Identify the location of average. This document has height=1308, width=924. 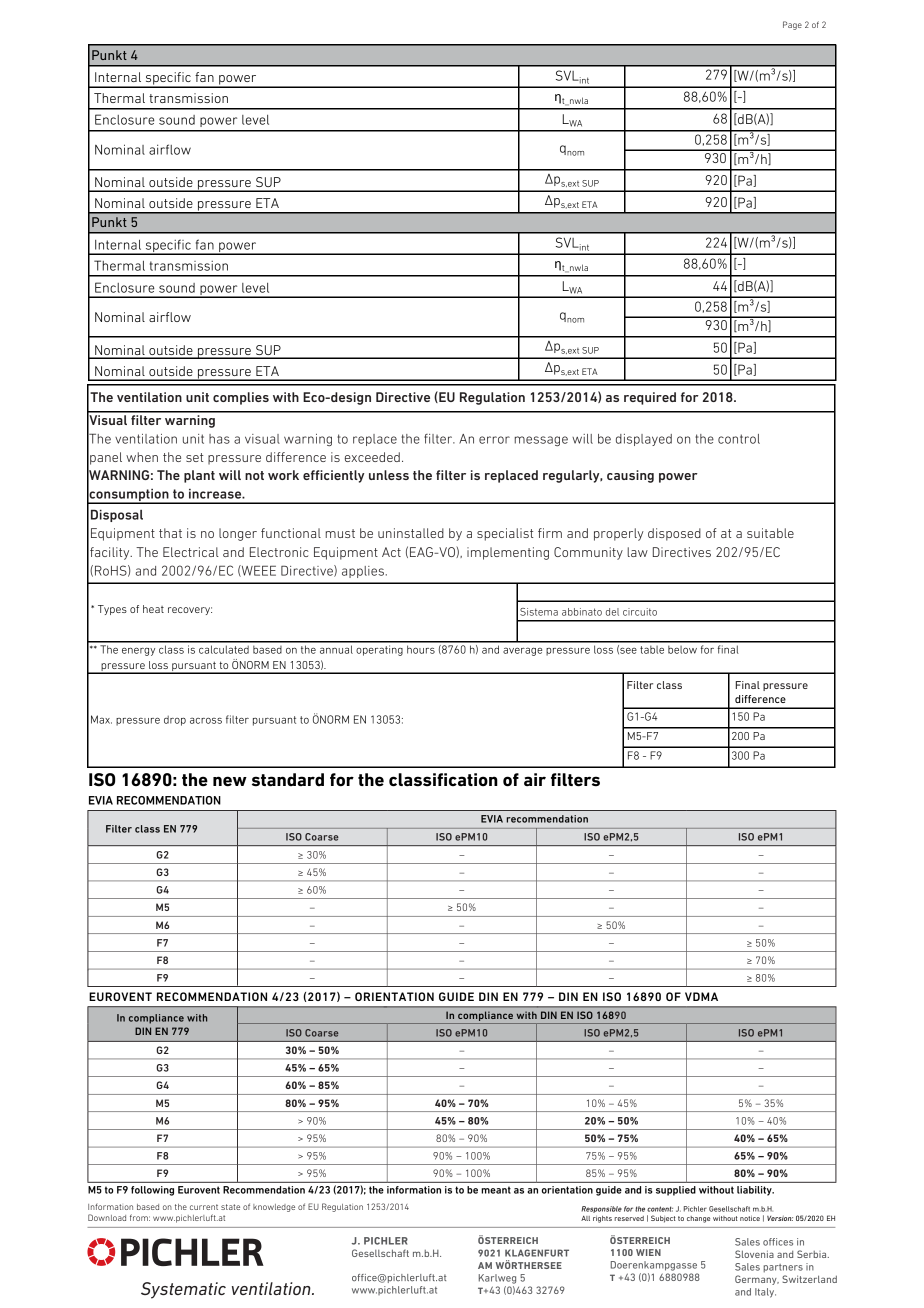
(522, 652).
